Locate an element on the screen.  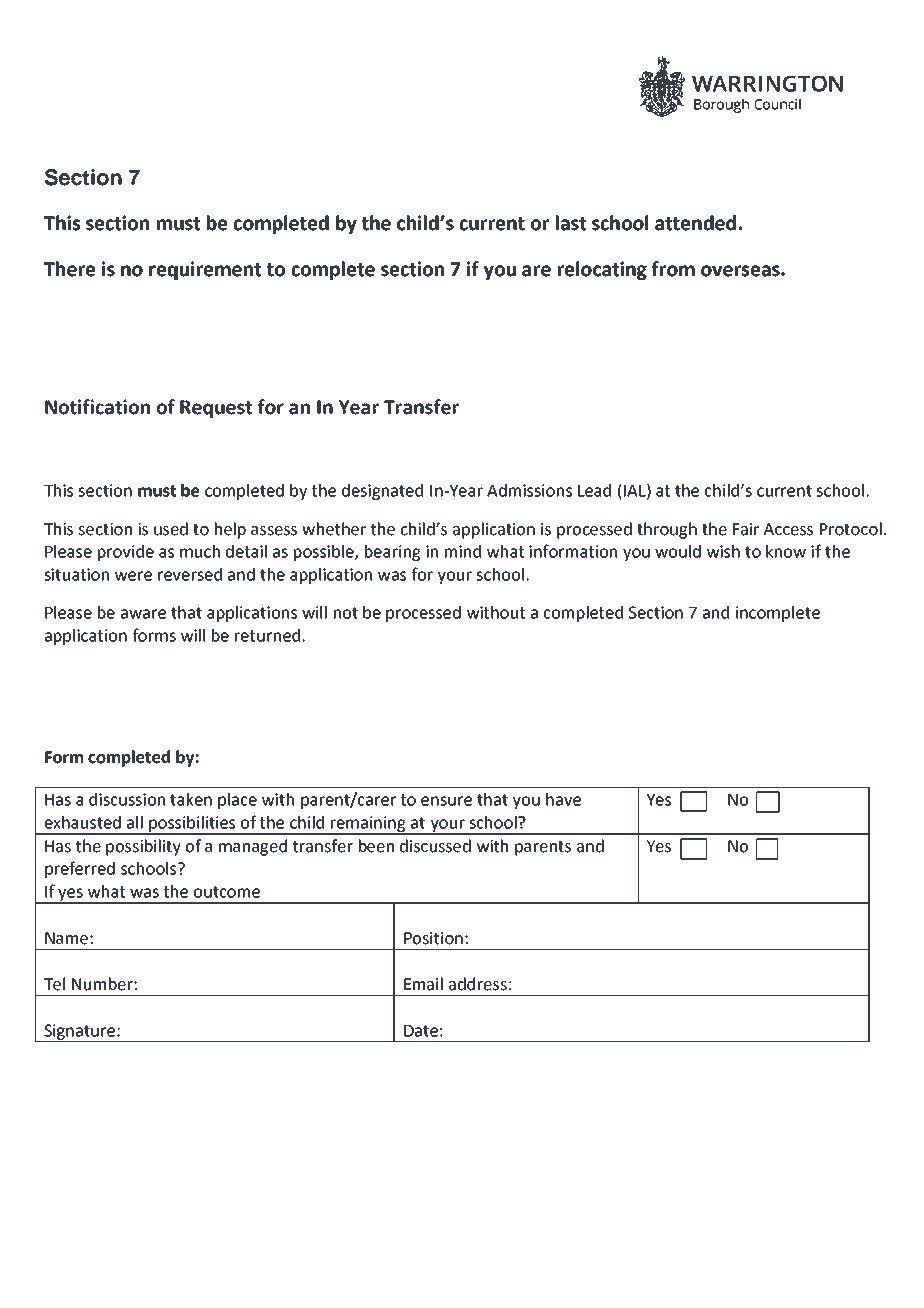
requirement is located at coordinates (205, 270).
